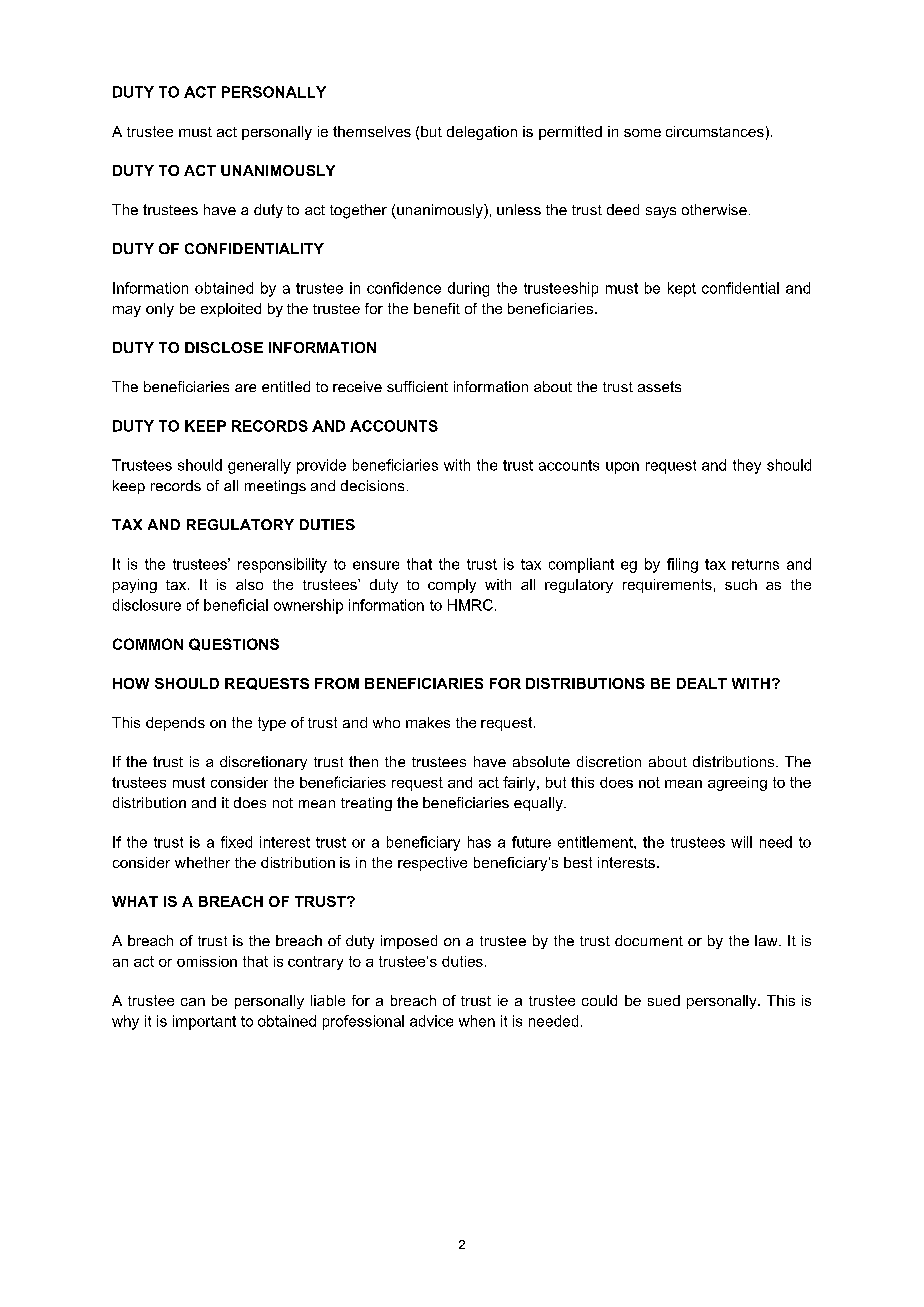 This screenshot has height=1307, width=924. I want to click on they, so click(747, 466).
